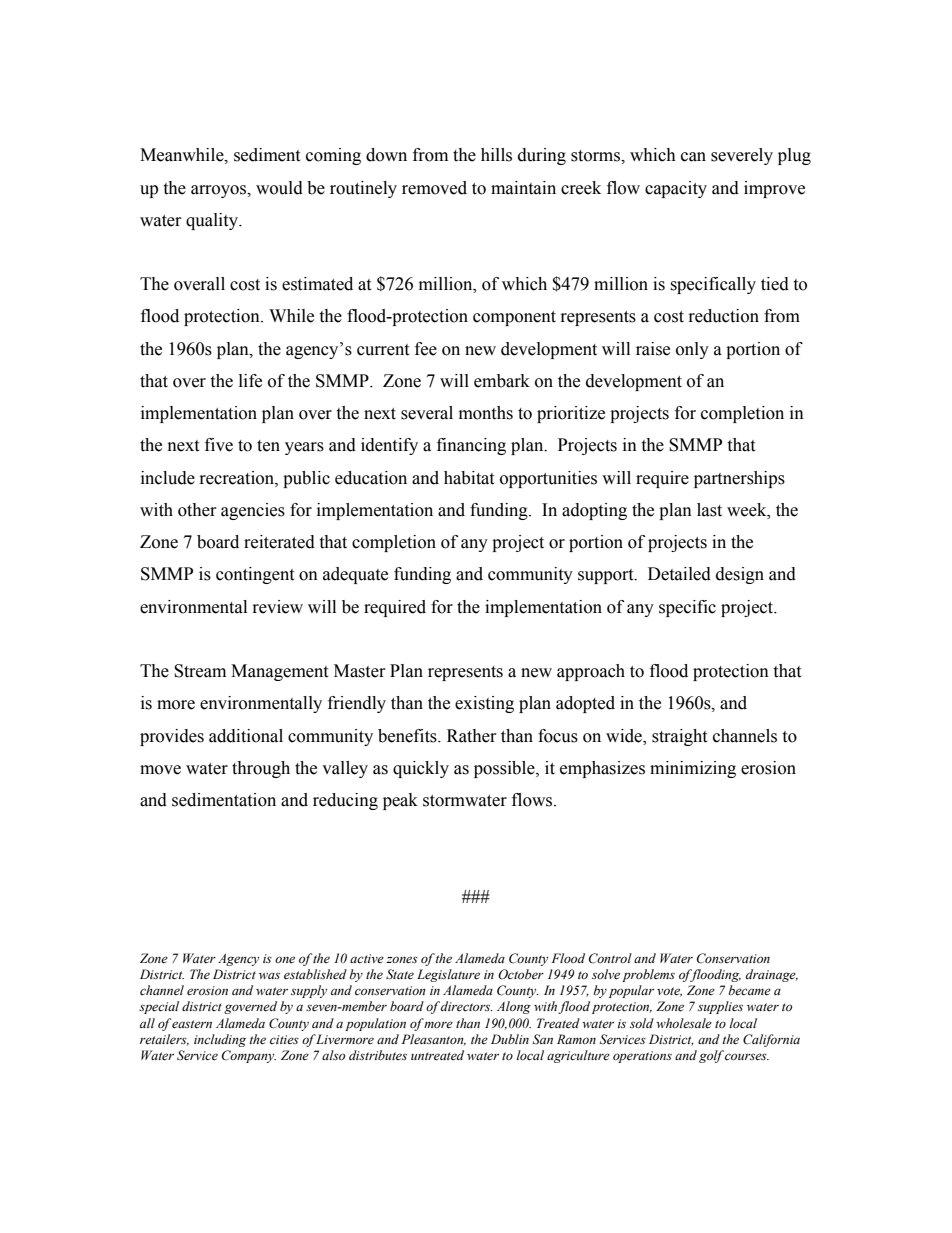 The width and height of the screenshot is (952, 1233). What do you see at coordinates (355, 575) in the screenshot?
I see `adequate` at bounding box center [355, 575].
